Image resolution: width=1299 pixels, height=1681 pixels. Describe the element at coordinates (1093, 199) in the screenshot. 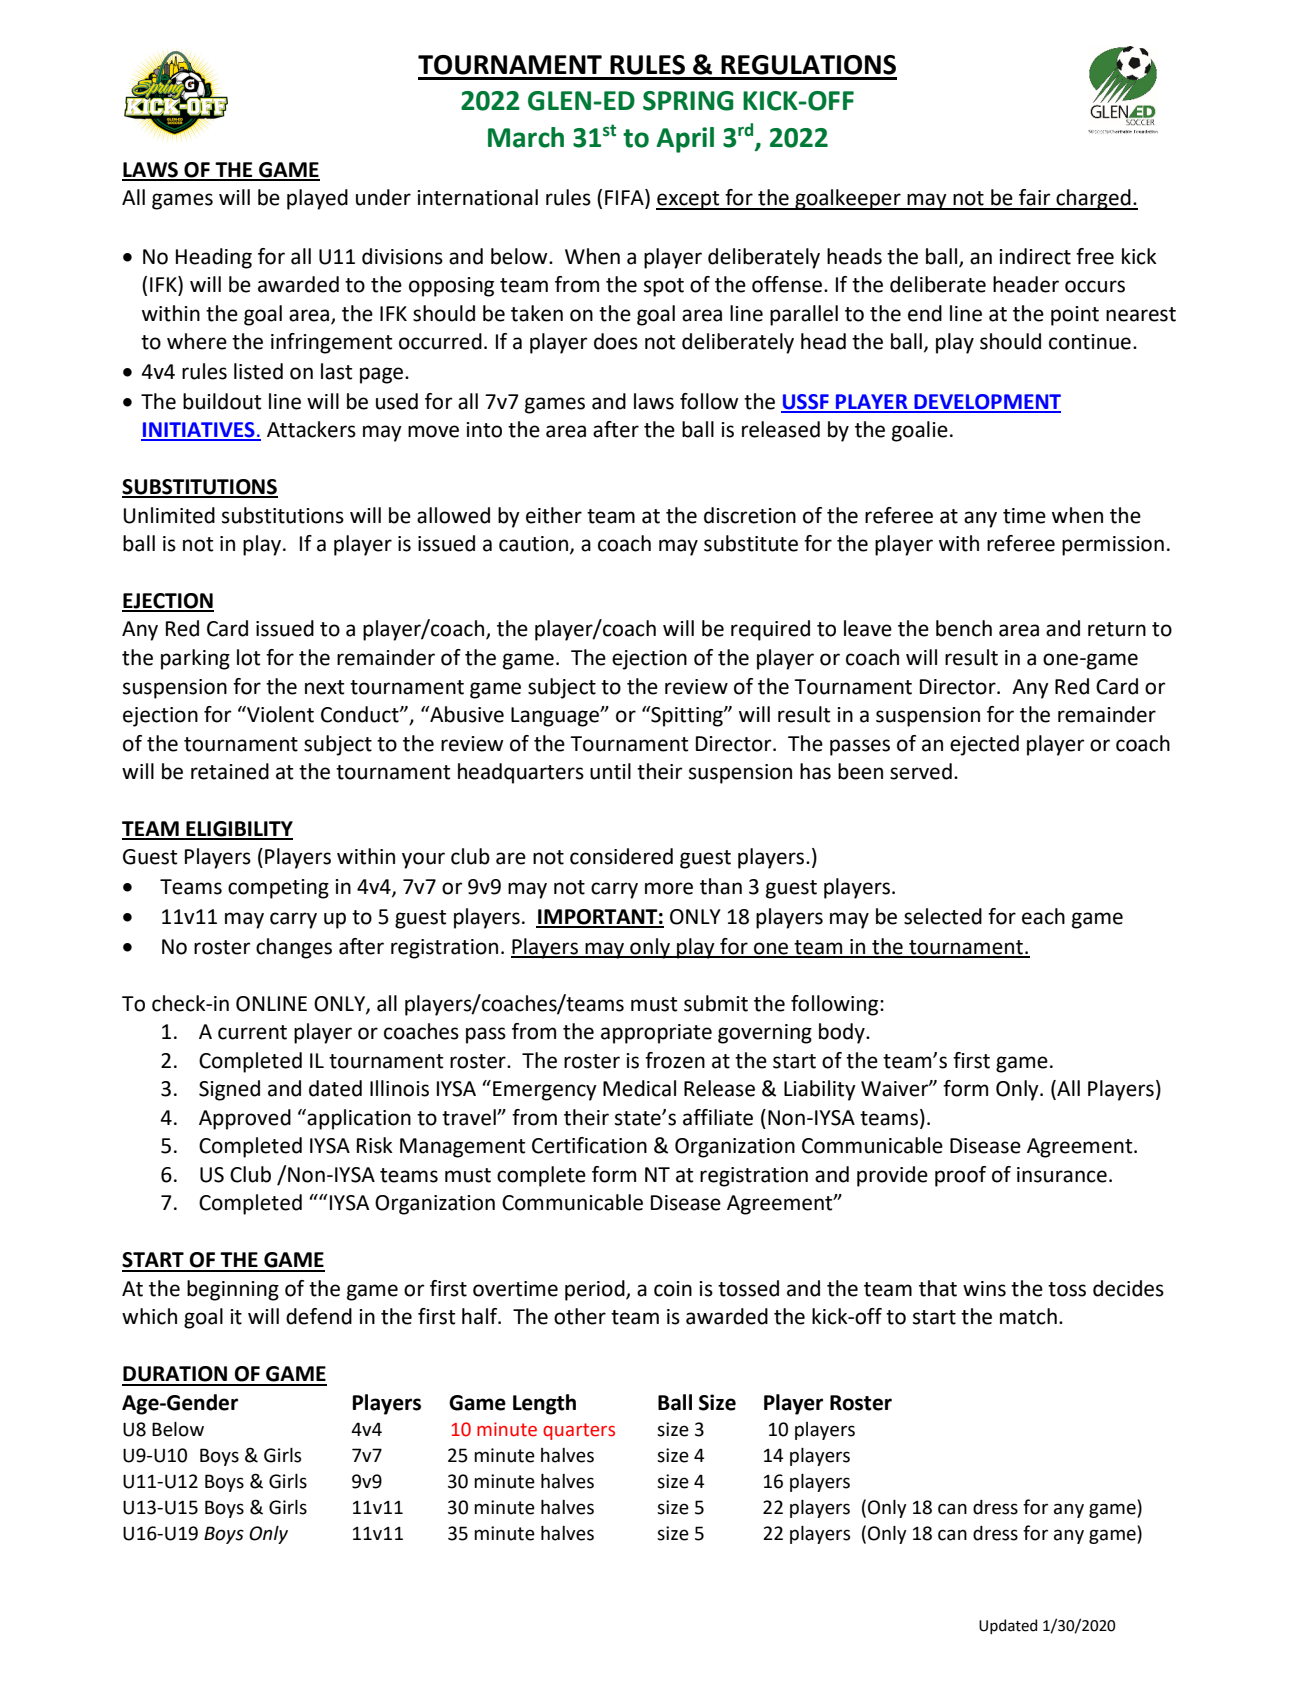

I see `charged` at that location.
